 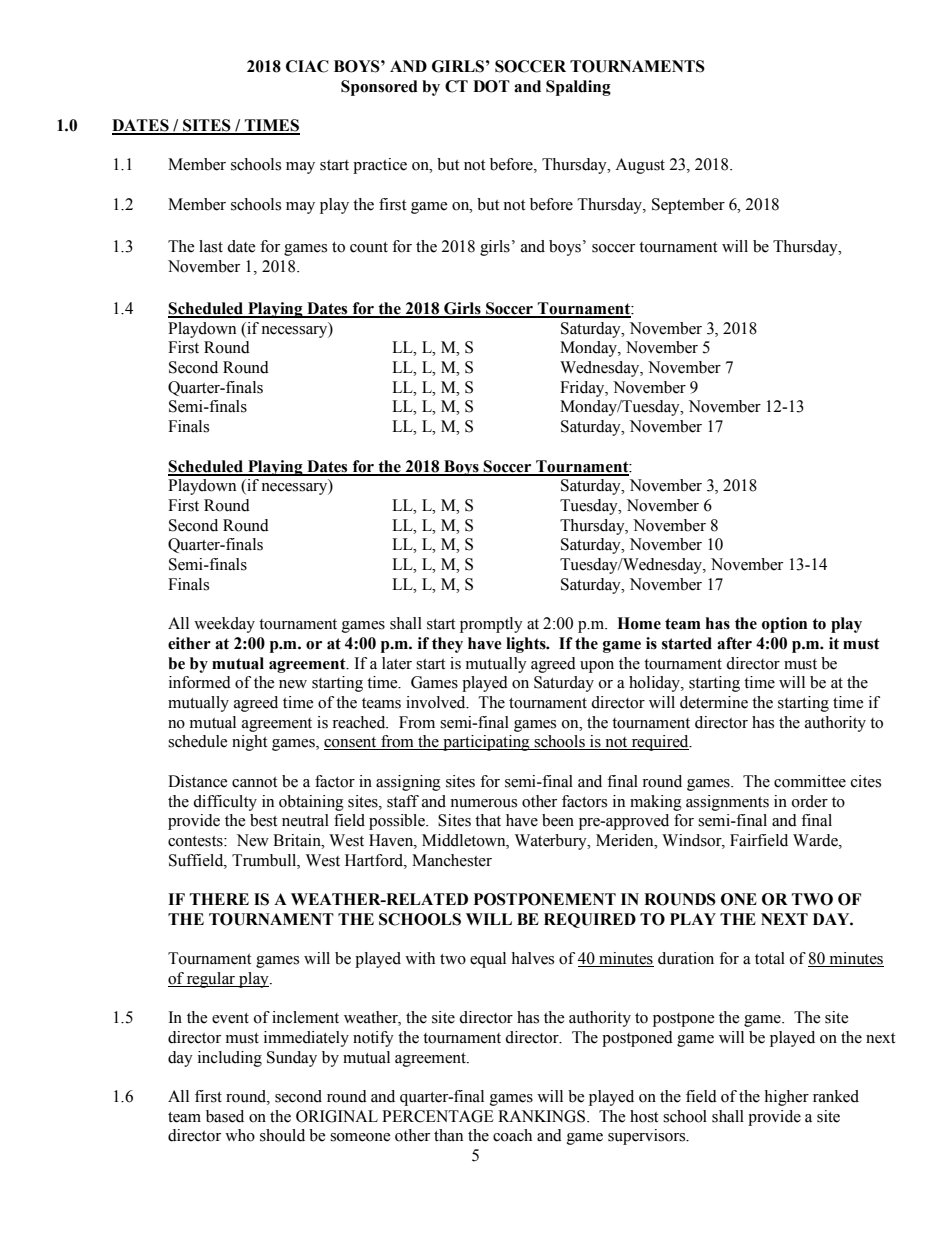 I want to click on promptly, so click(x=491, y=625).
